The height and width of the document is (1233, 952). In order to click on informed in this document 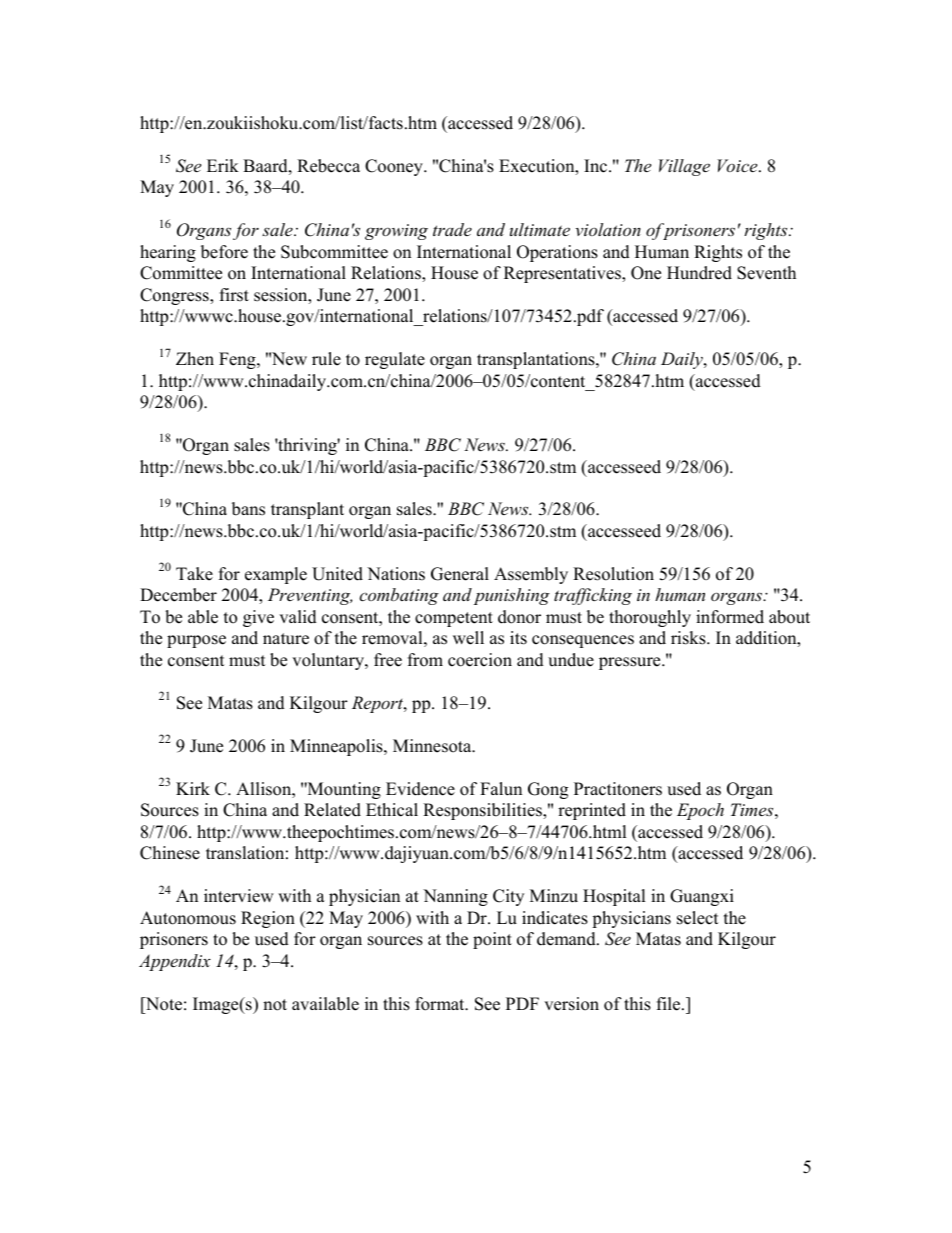, I will do `click(730, 617)`.
